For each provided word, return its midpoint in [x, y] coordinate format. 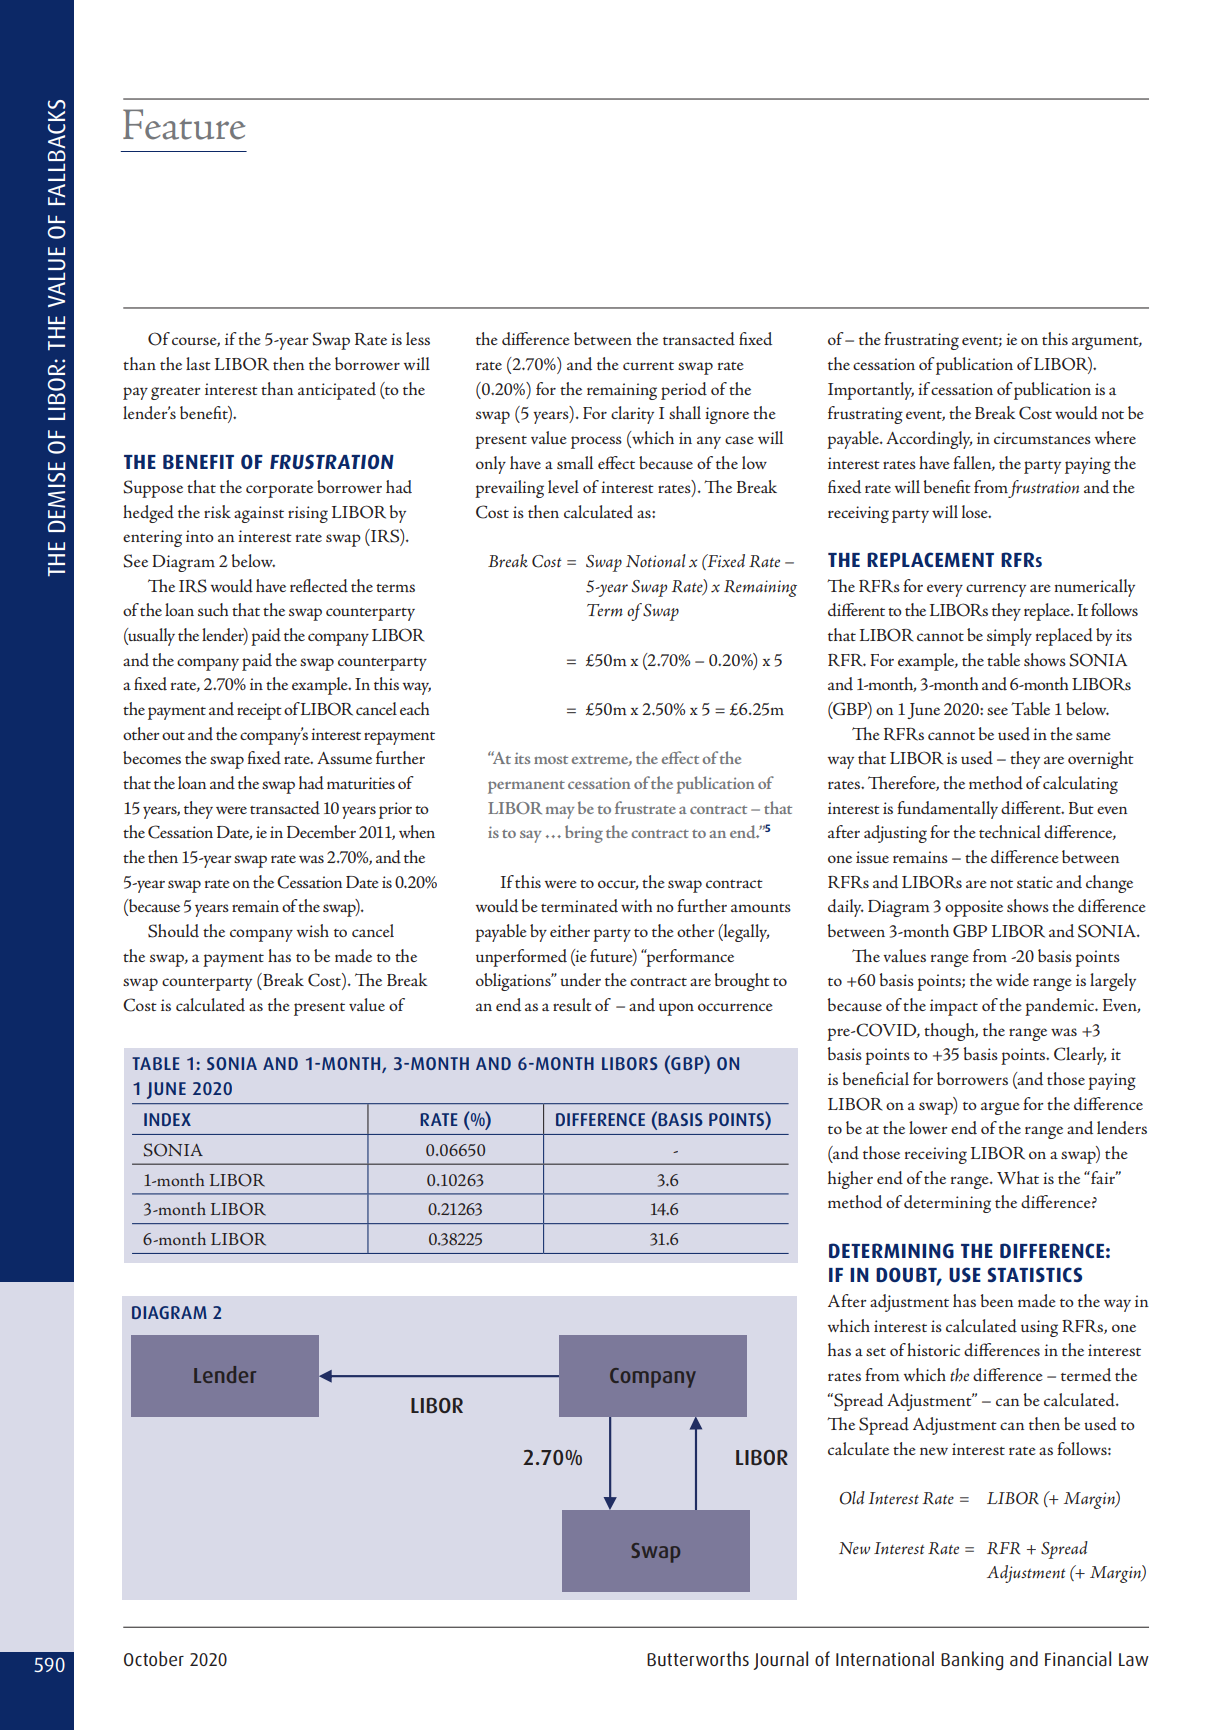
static [1035, 882]
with [636, 905]
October [154, 1658]
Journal [780, 1660]
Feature [184, 124]
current [648, 366]
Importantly [871, 391]
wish [312, 930]
